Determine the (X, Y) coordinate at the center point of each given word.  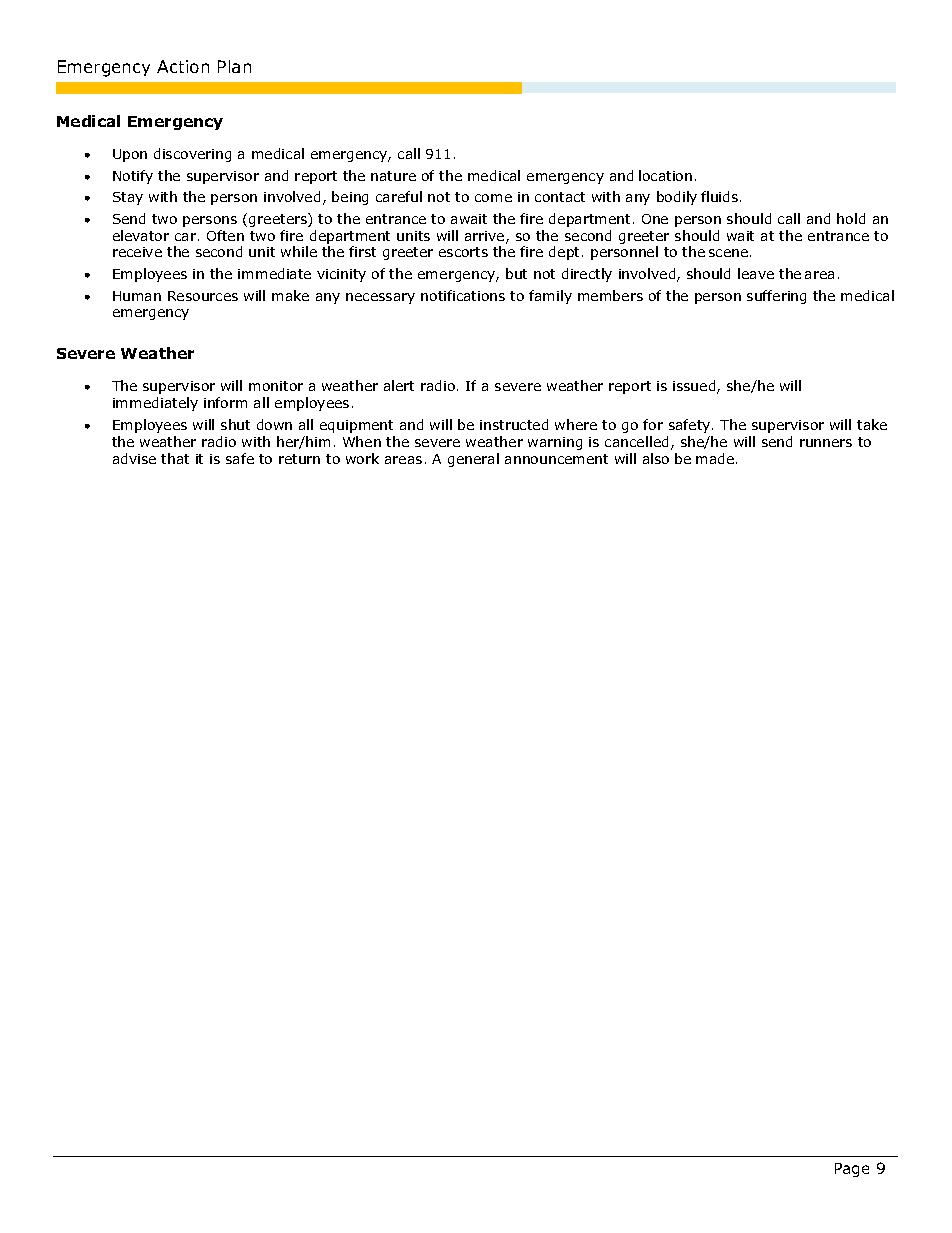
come (493, 198)
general (473, 460)
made (716, 458)
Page (852, 1170)
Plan (234, 66)
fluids (721, 196)
